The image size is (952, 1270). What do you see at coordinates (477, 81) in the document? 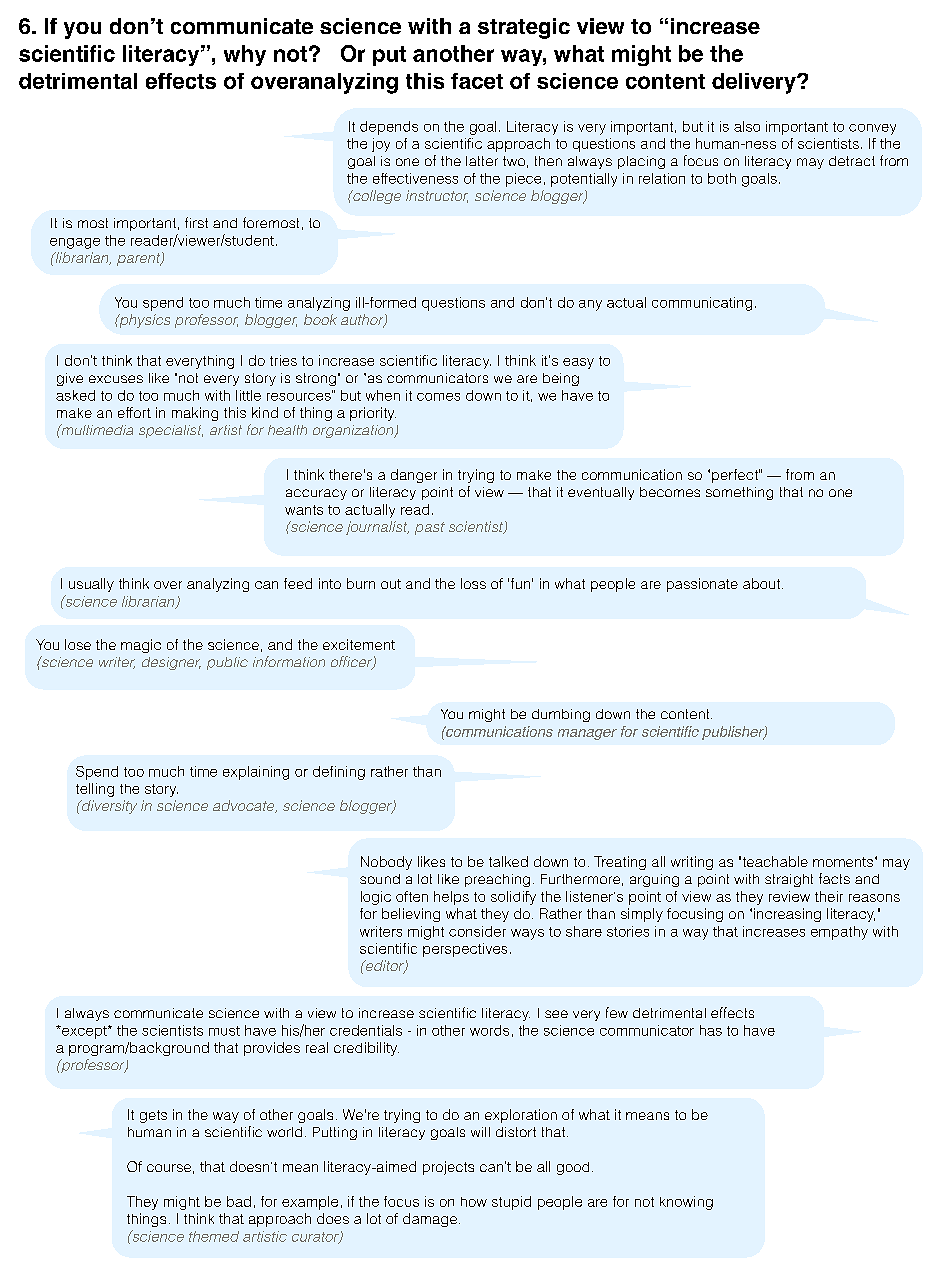
I see `facet` at bounding box center [477, 81].
